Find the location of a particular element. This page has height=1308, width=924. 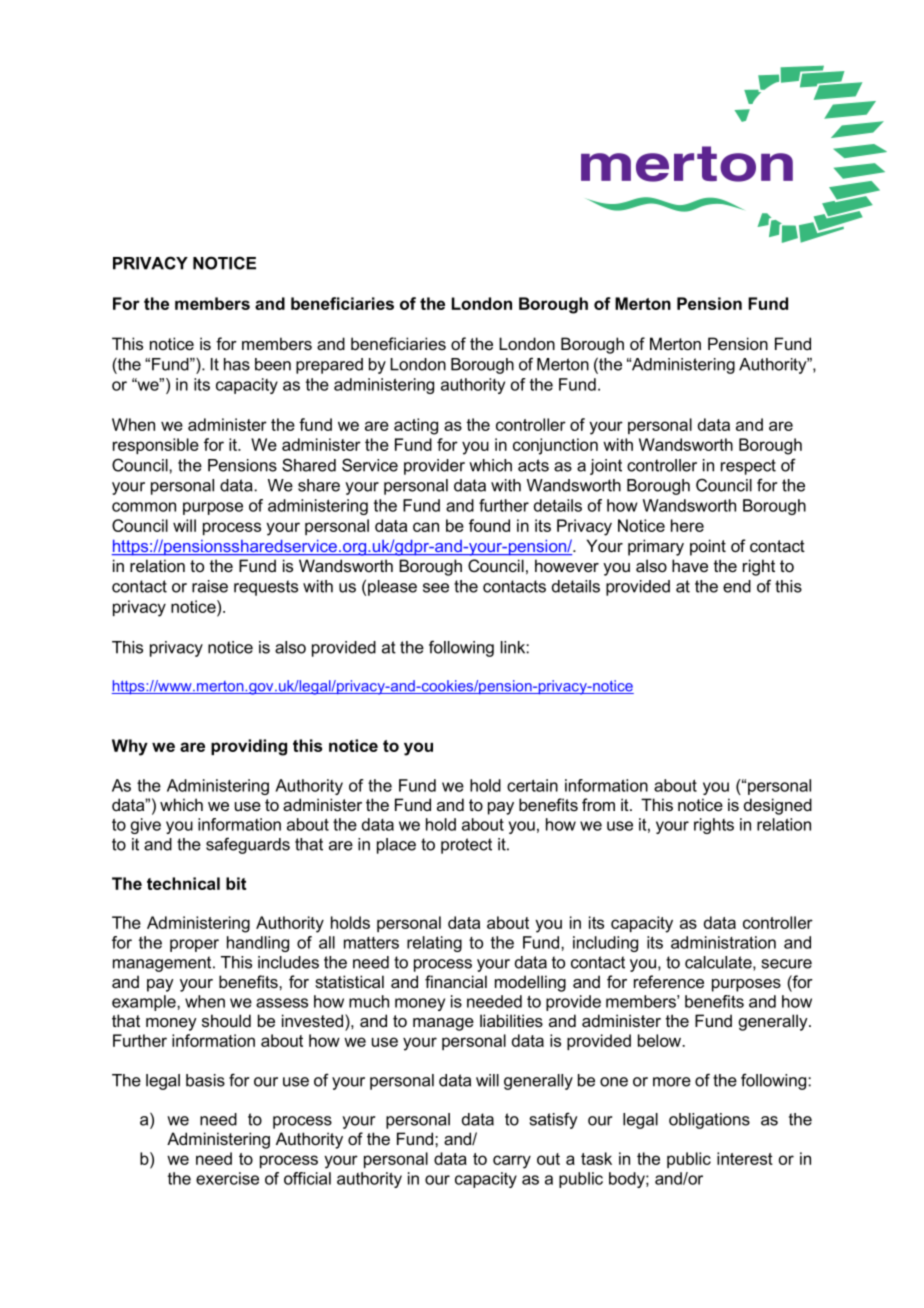

certain is located at coordinates (532, 785).
